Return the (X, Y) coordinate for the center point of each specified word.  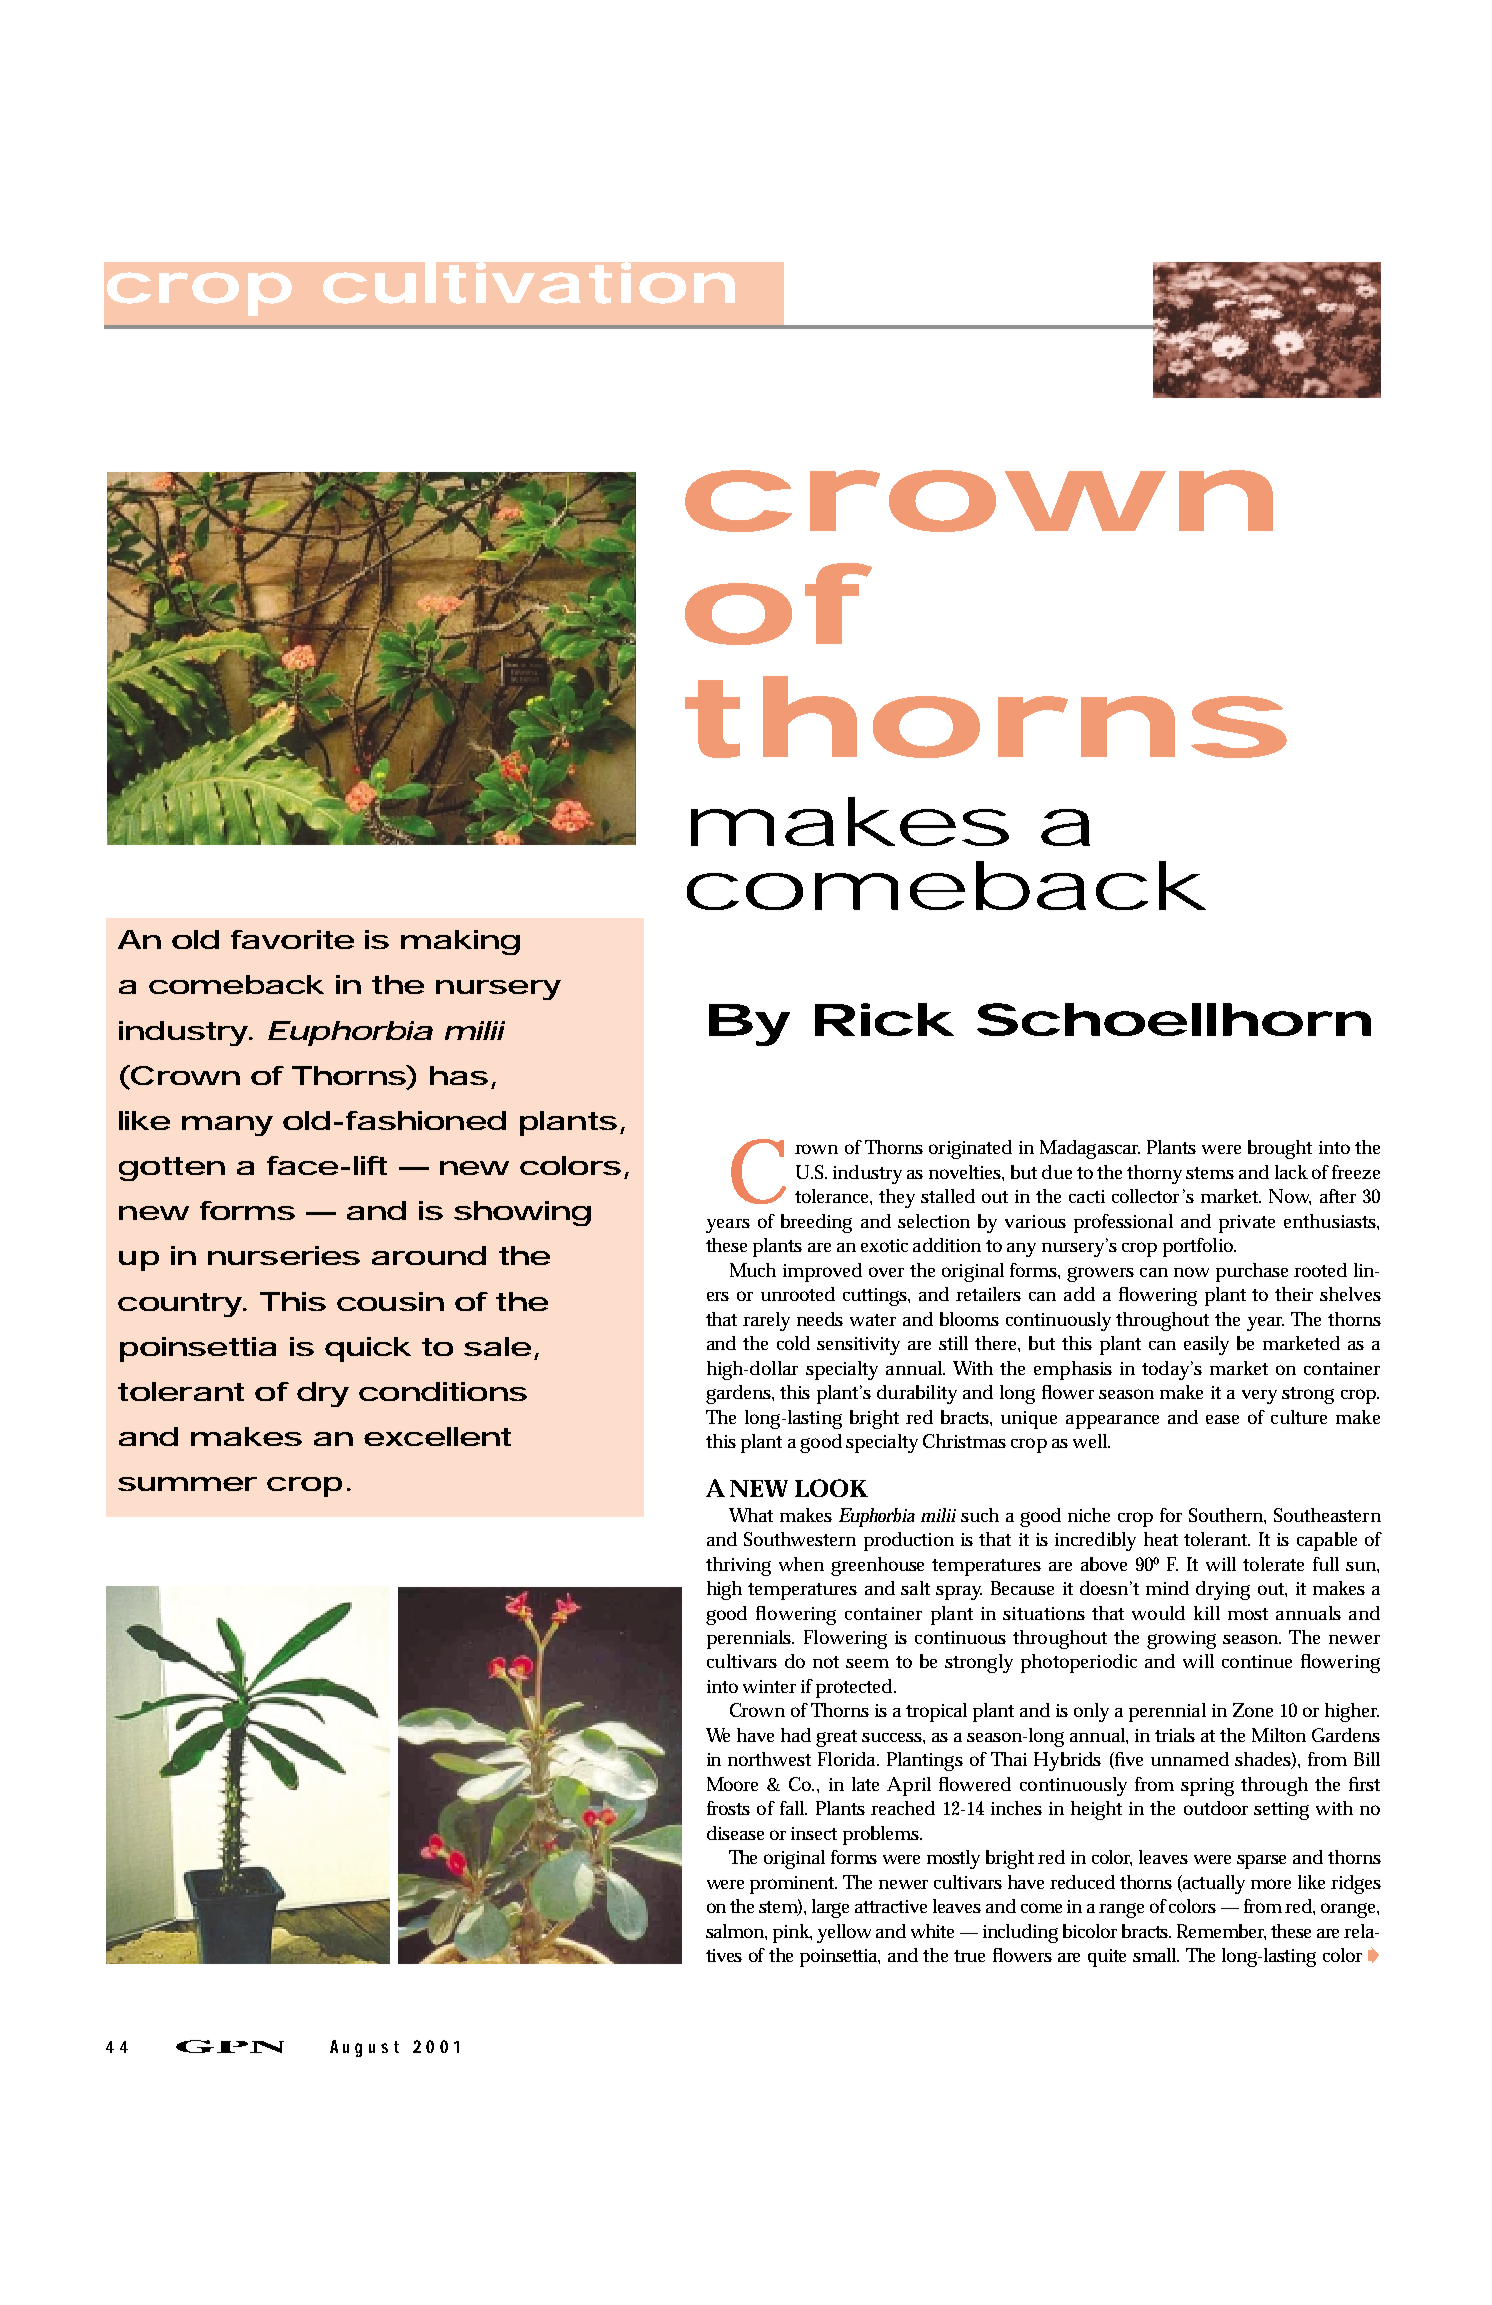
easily (1206, 1345)
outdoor (1216, 1808)
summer (187, 1484)
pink (792, 1933)
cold (793, 1343)
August (364, 2048)
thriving (738, 1566)
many (227, 1126)
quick (368, 1349)
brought (1280, 1149)
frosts (728, 1808)
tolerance (833, 1197)
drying (1223, 1590)
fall (793, 1808)
